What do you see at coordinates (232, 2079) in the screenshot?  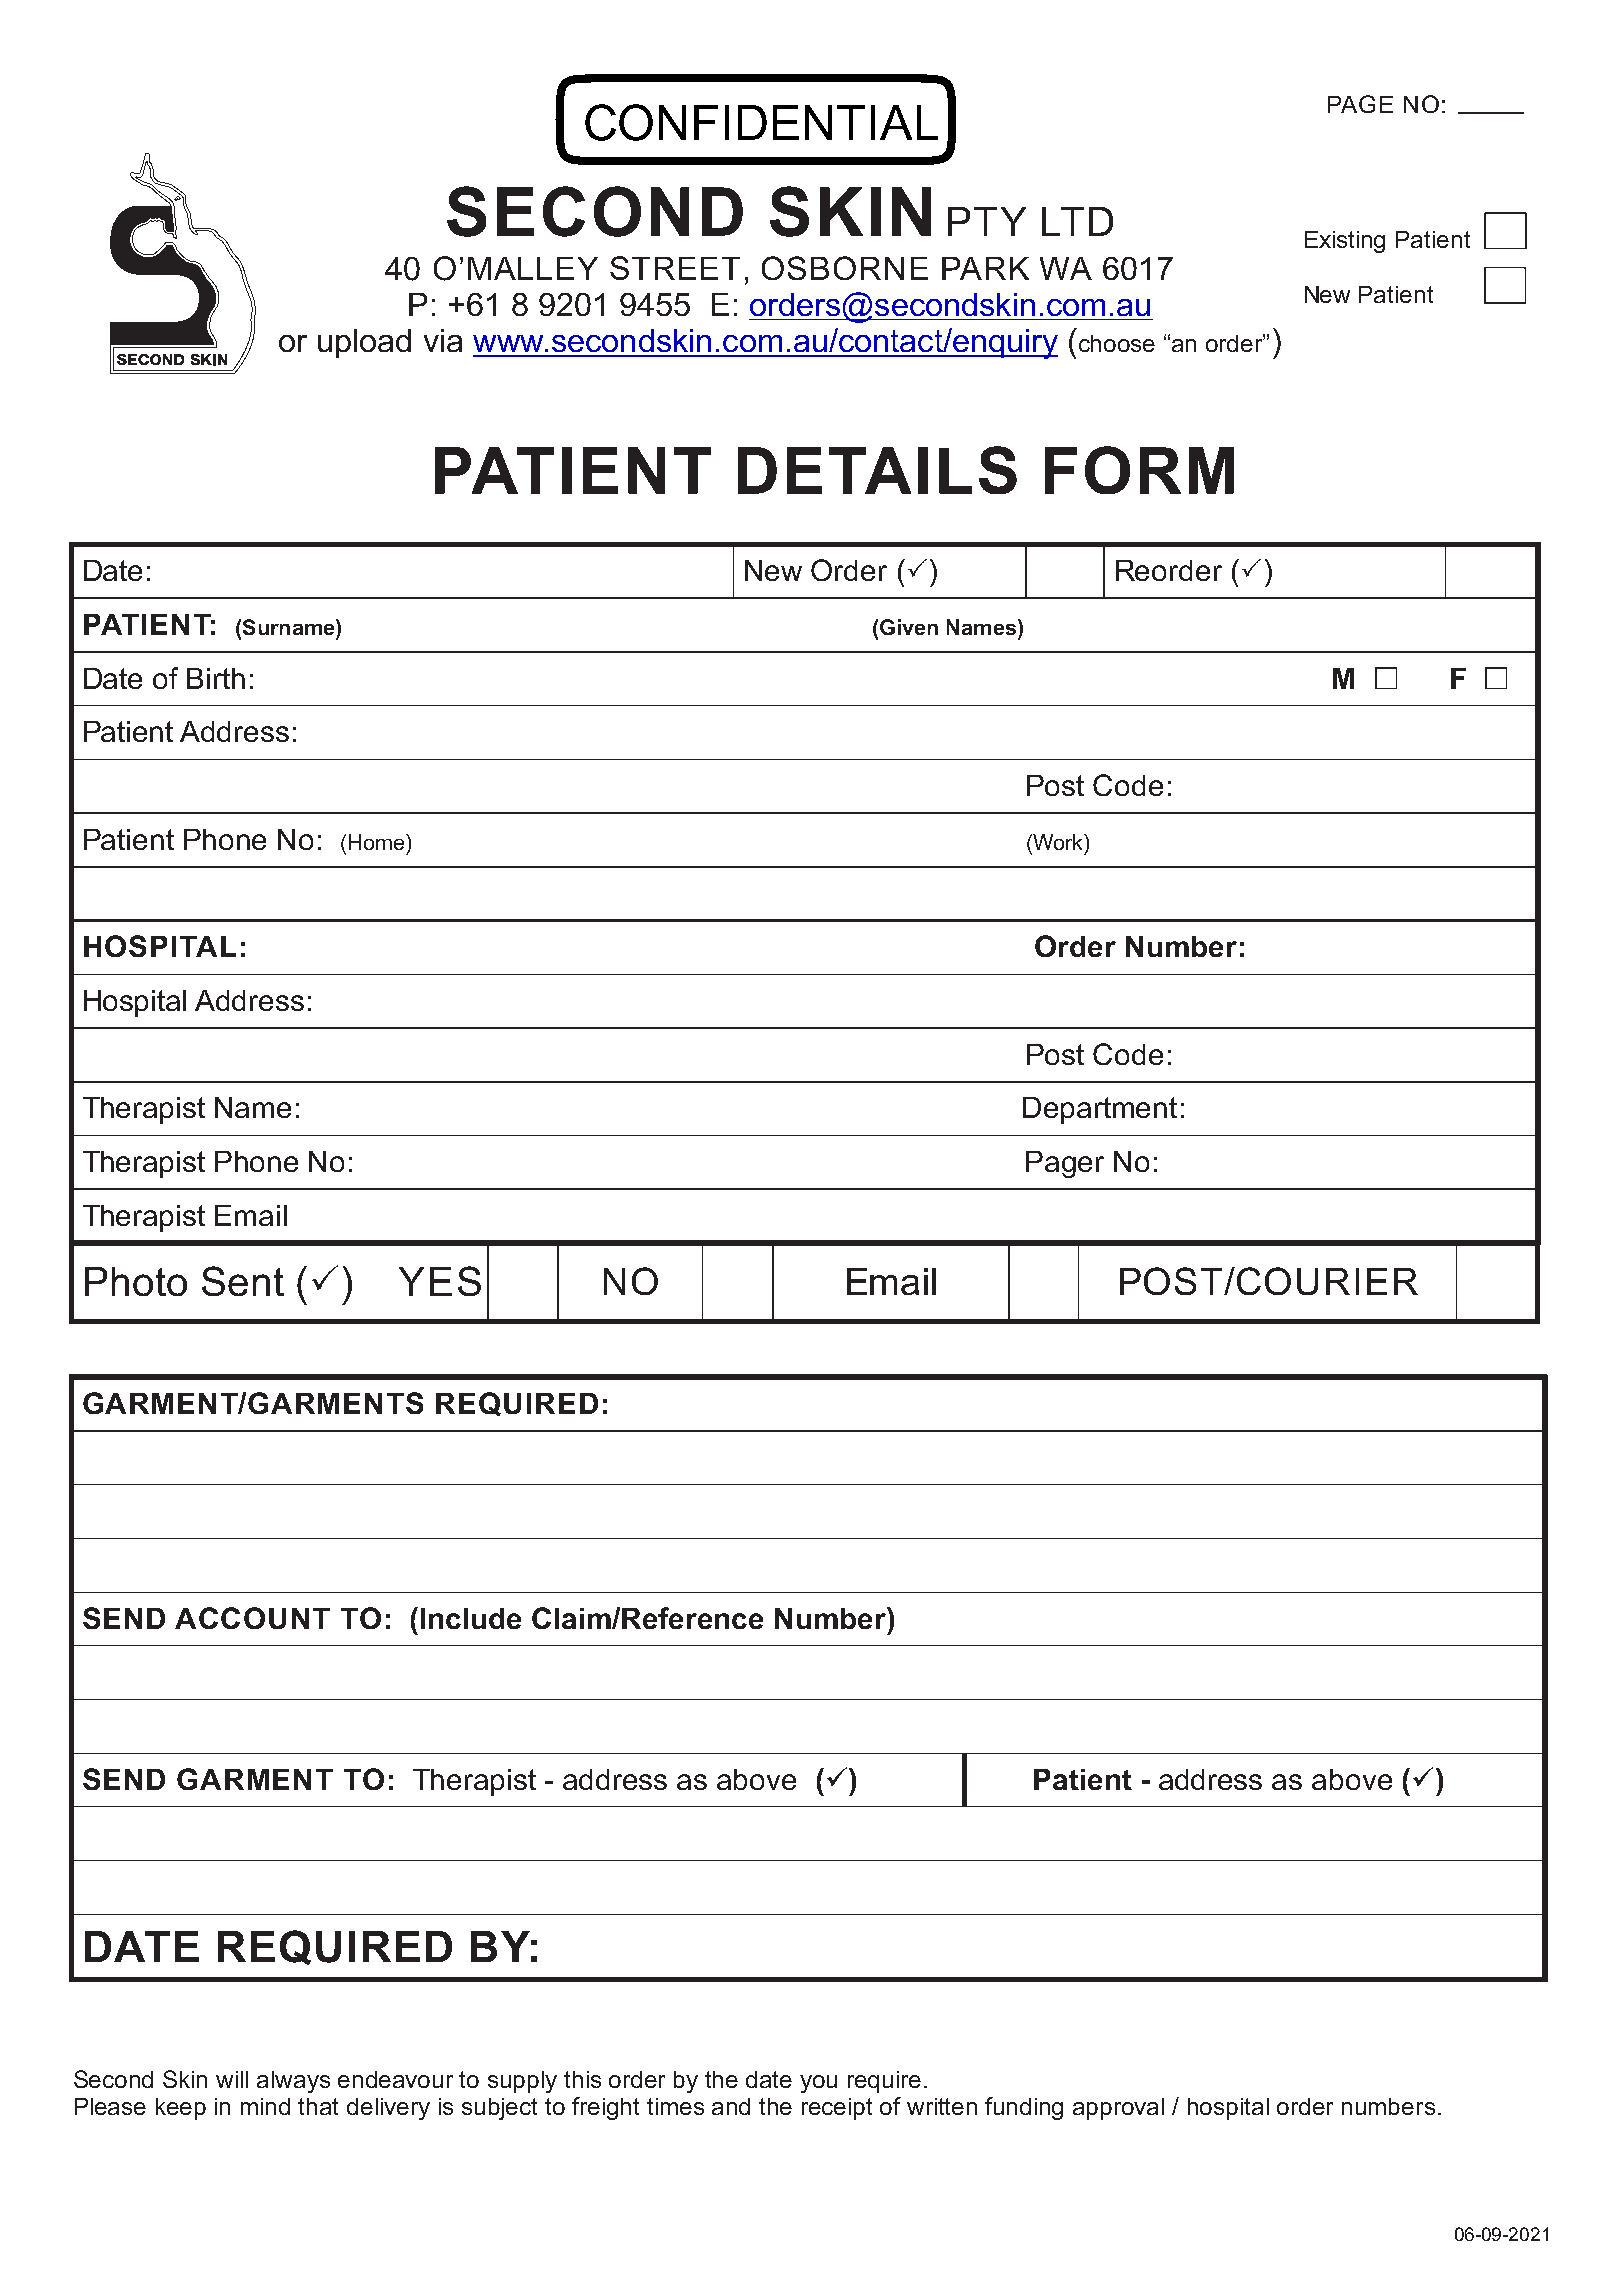 I see `will` at bounding box center [232, 2079].
